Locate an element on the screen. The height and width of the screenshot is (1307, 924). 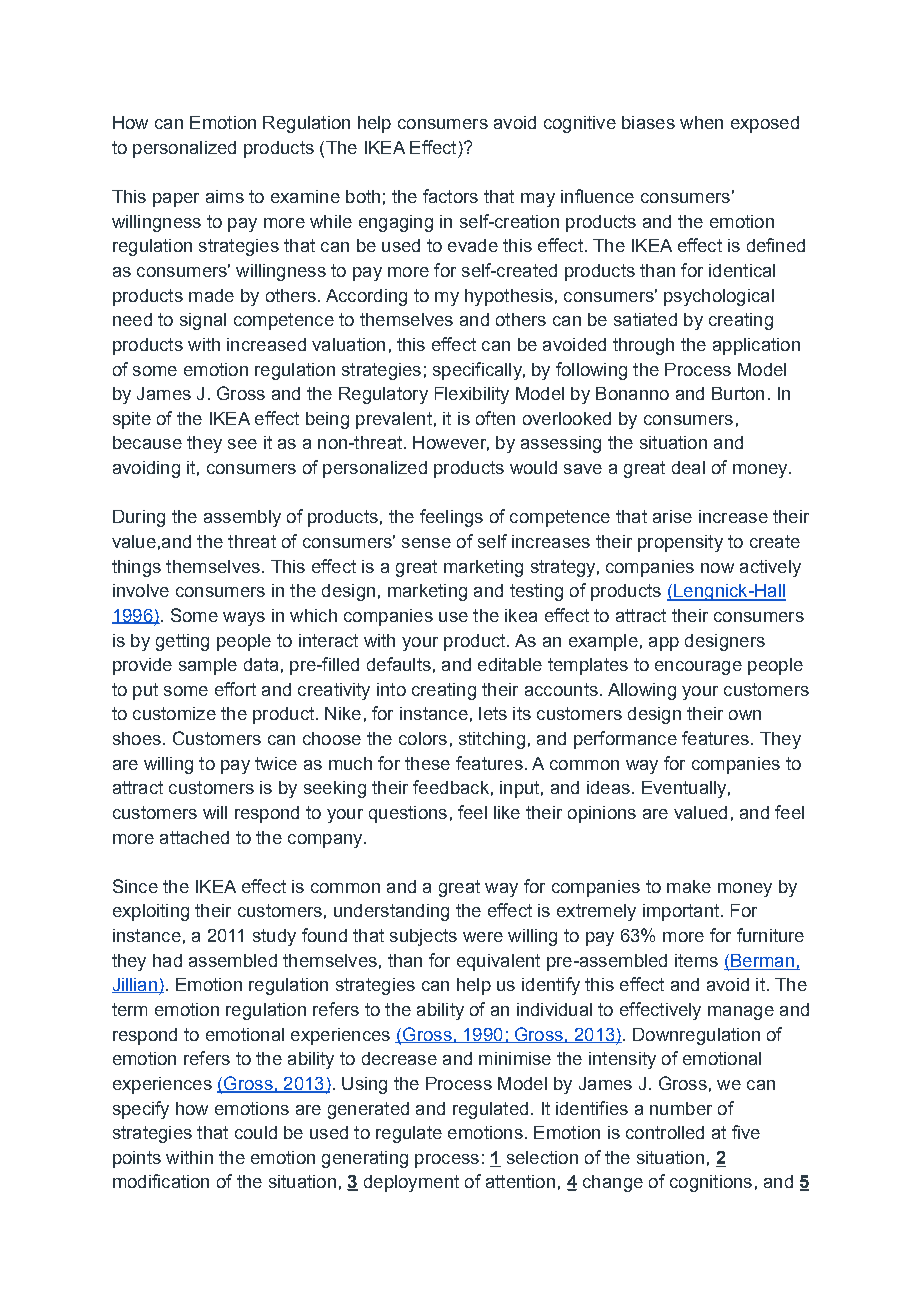
sense is located at coordinates (426, 543).
